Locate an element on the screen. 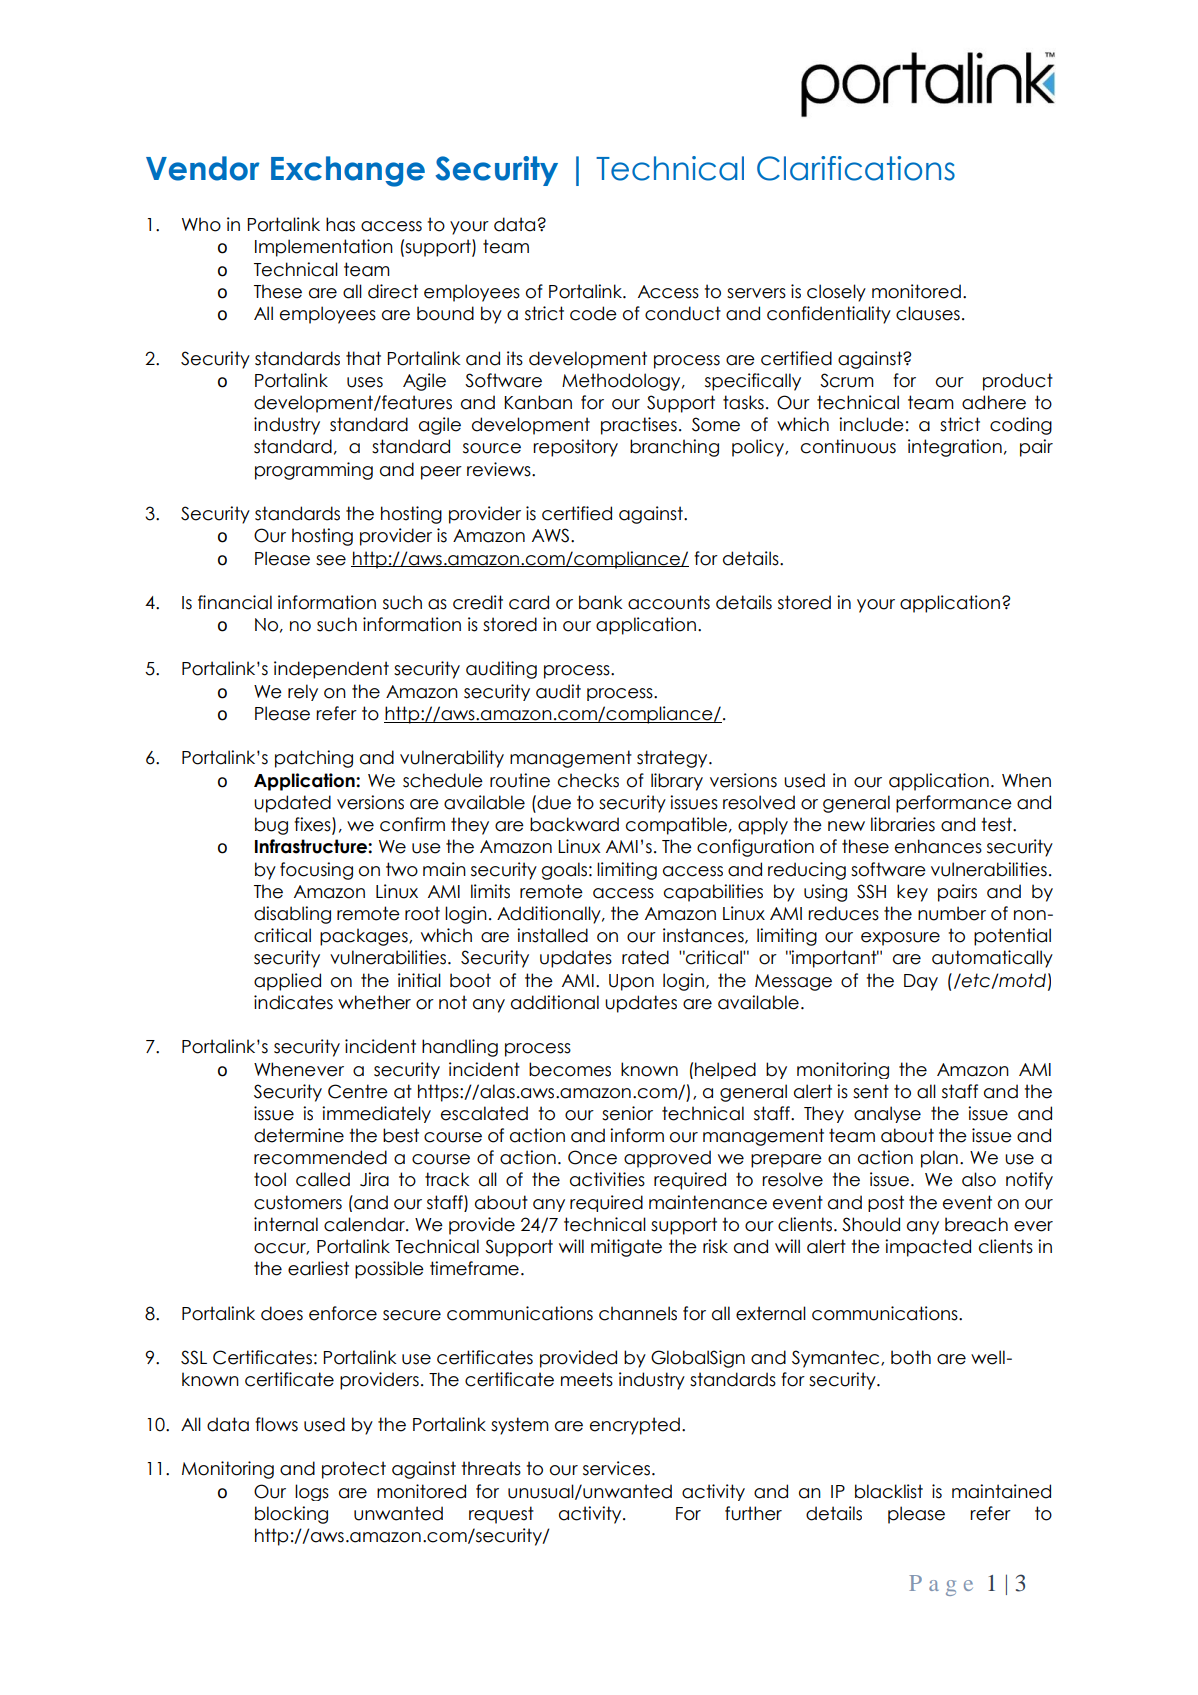 The height and width of the screenshot is (1695, 1198). integration is located at coordinates (955, 448).
